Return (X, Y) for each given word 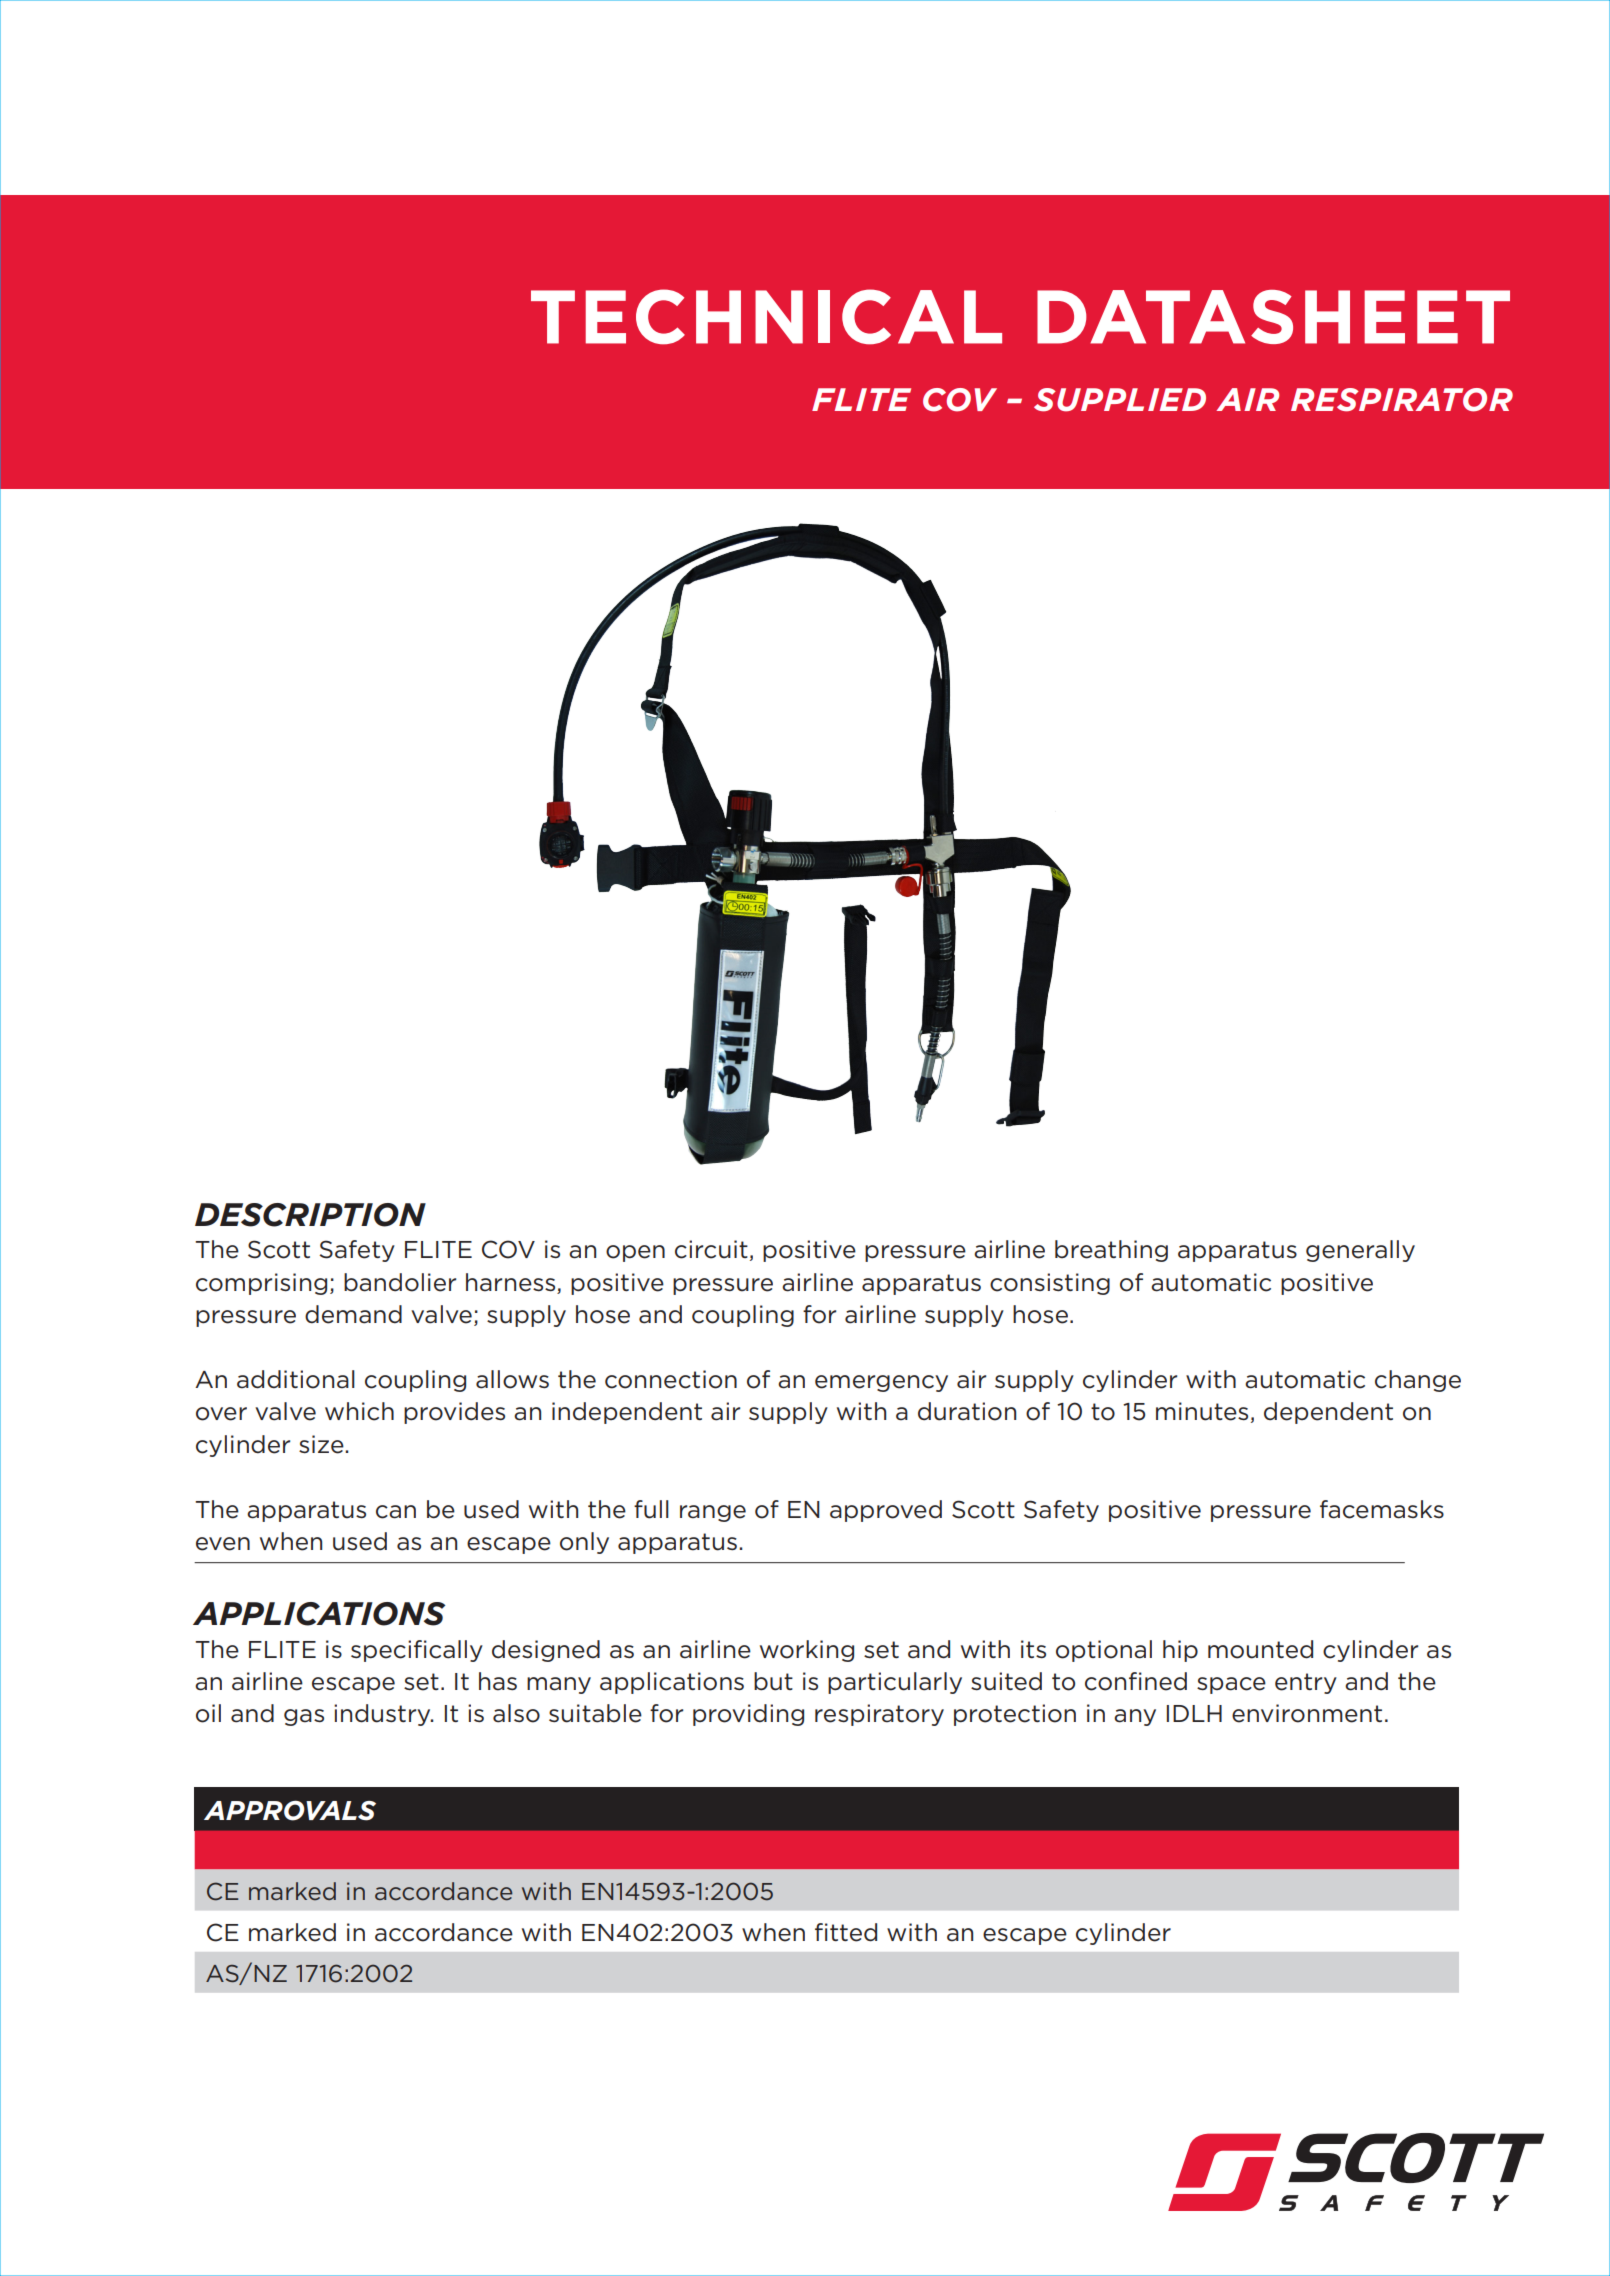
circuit (711, 1249)
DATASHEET (1273, 317)
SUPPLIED (1120, 400)
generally (1360, 1251)
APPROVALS (290, 1810)
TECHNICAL (766, 317)
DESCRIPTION (310, 1215)
